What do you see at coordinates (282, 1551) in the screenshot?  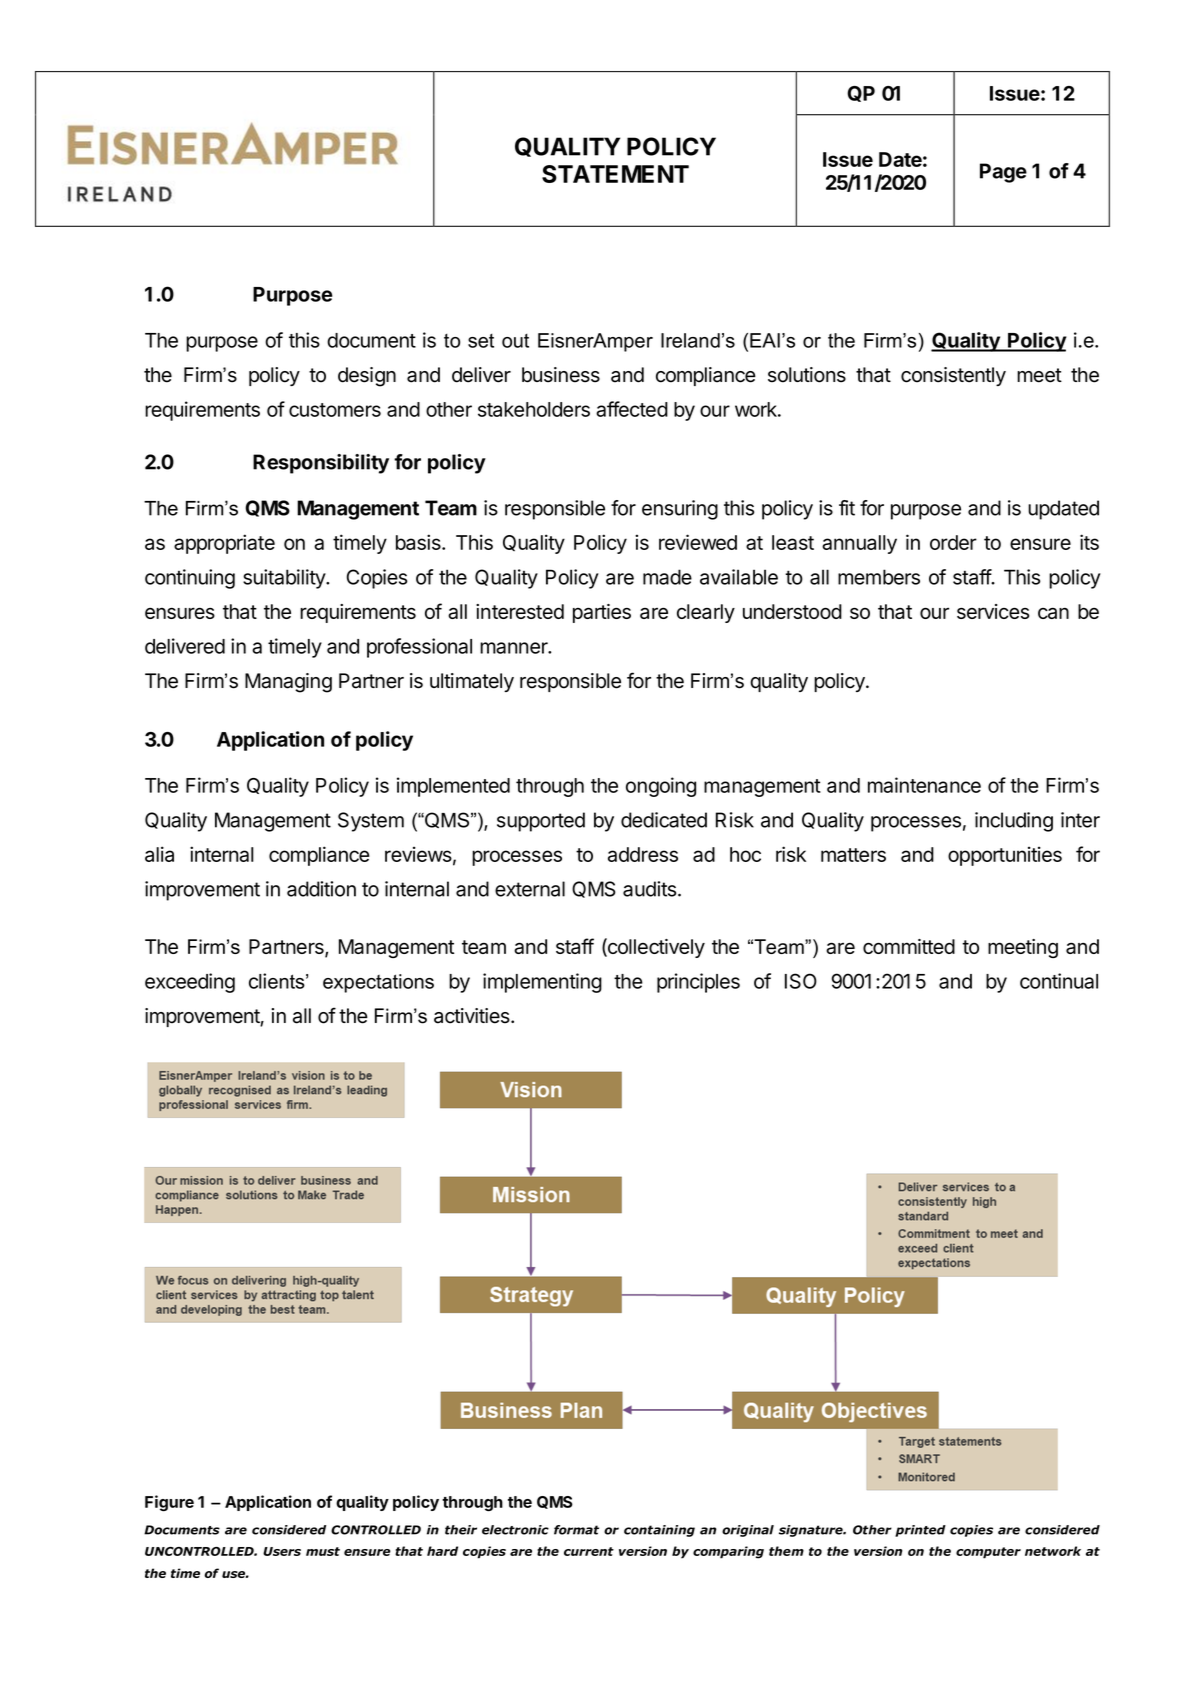 I see `Users` at bounding box center [282, 1551].
